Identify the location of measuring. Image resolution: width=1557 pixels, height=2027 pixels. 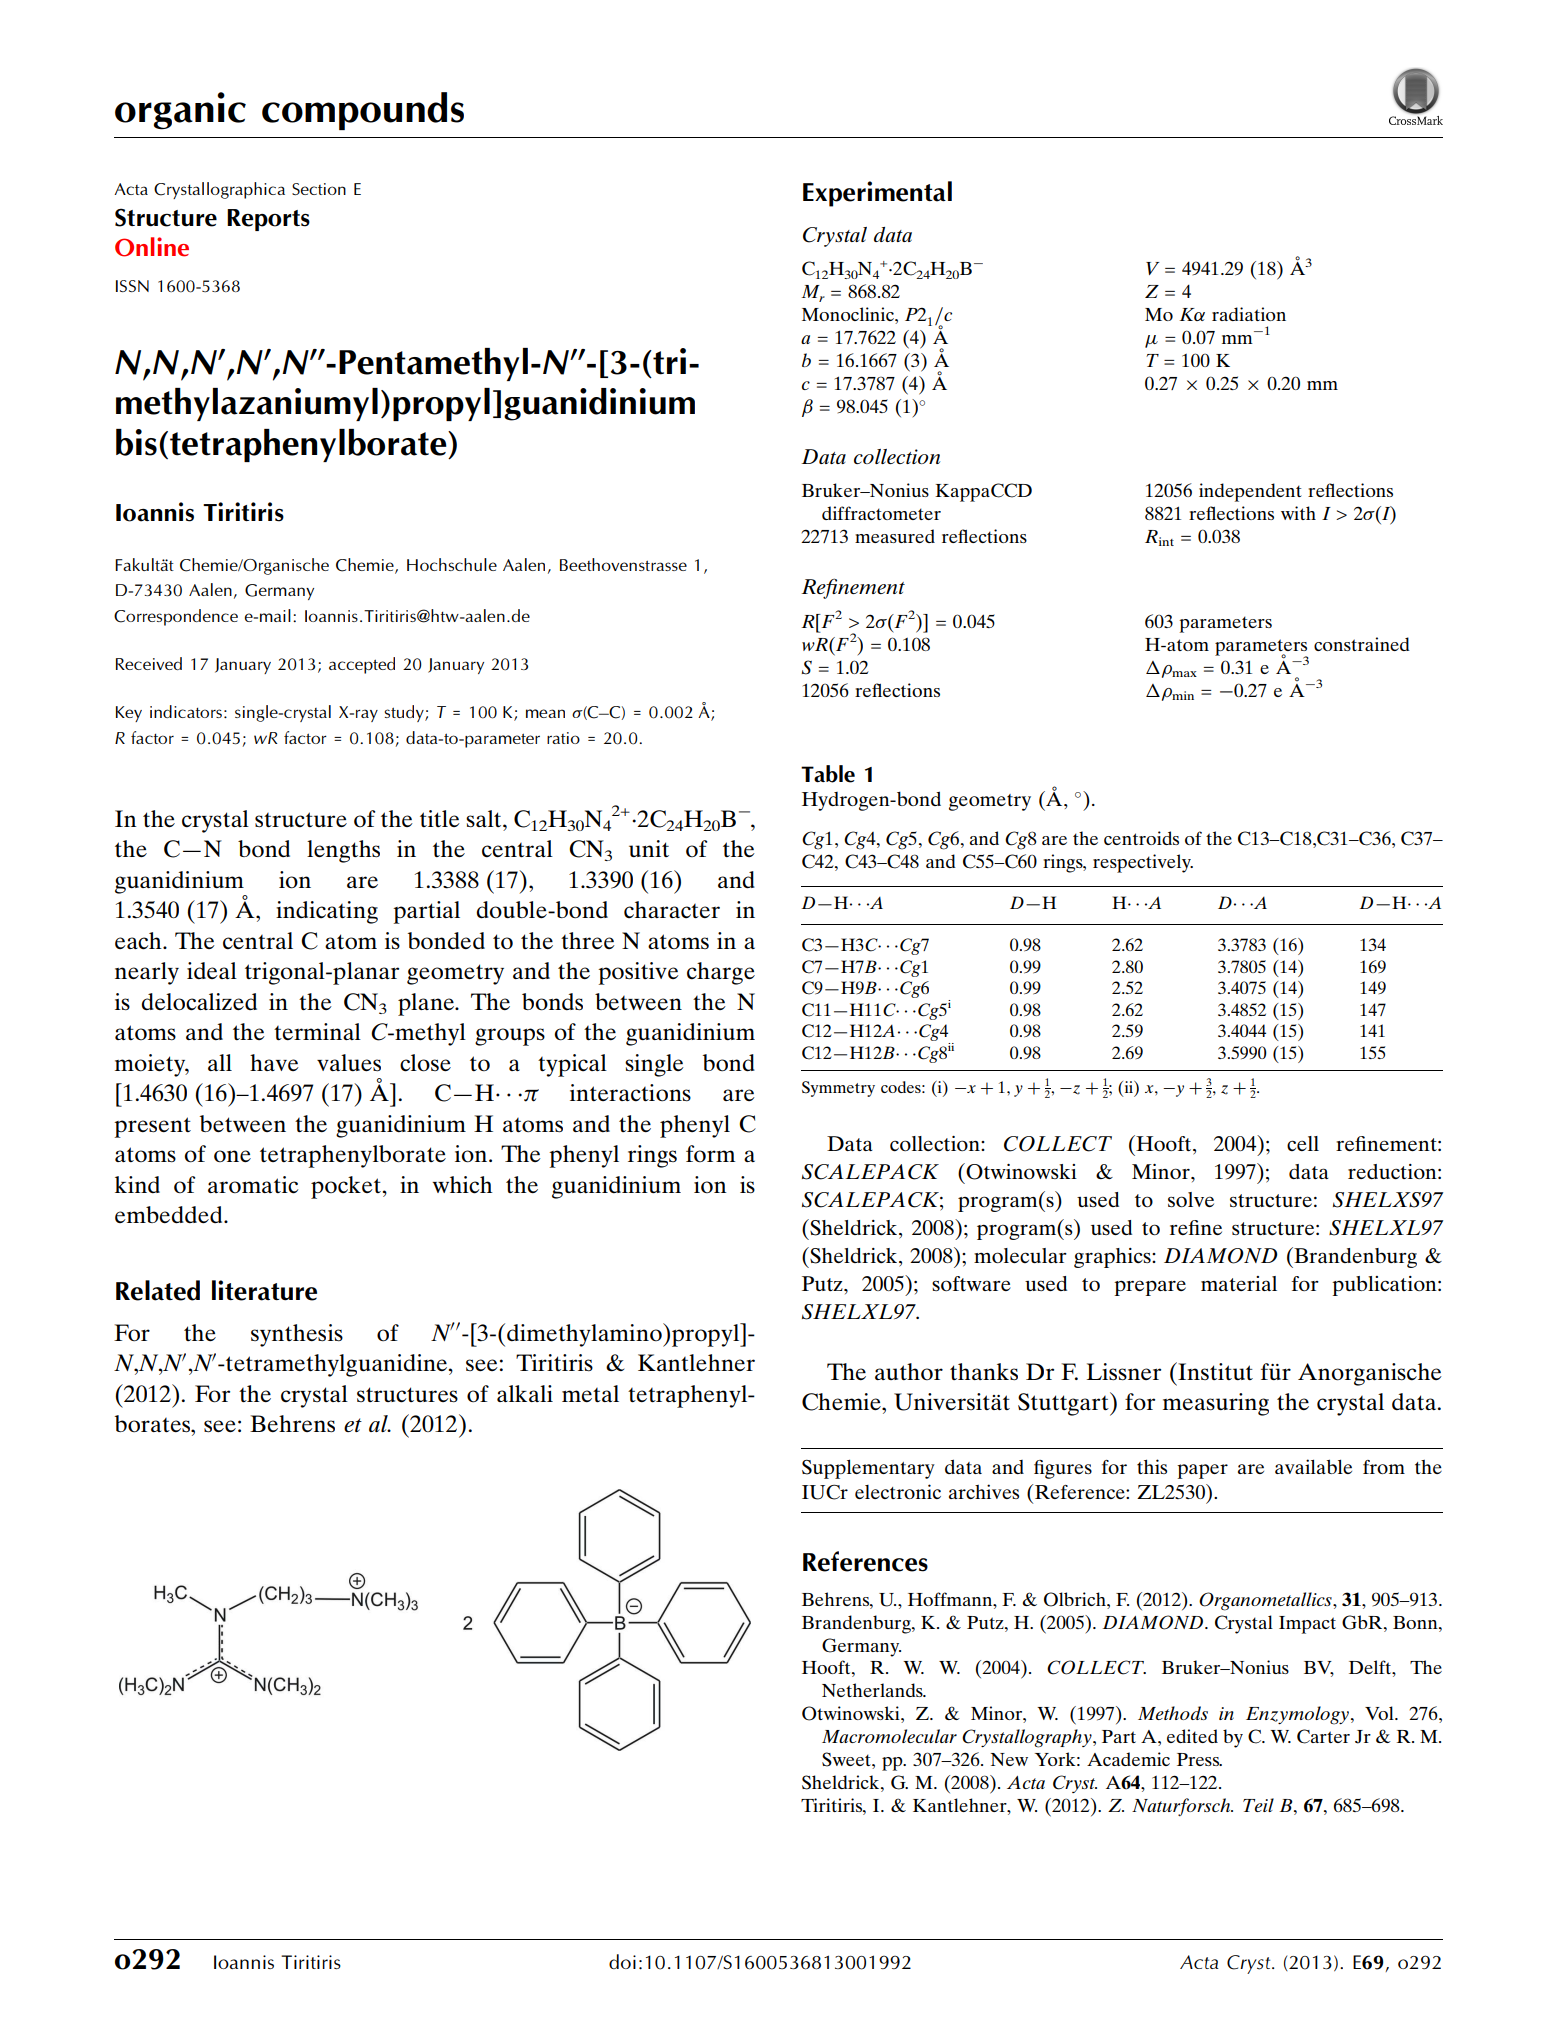
(1216, 1404).
